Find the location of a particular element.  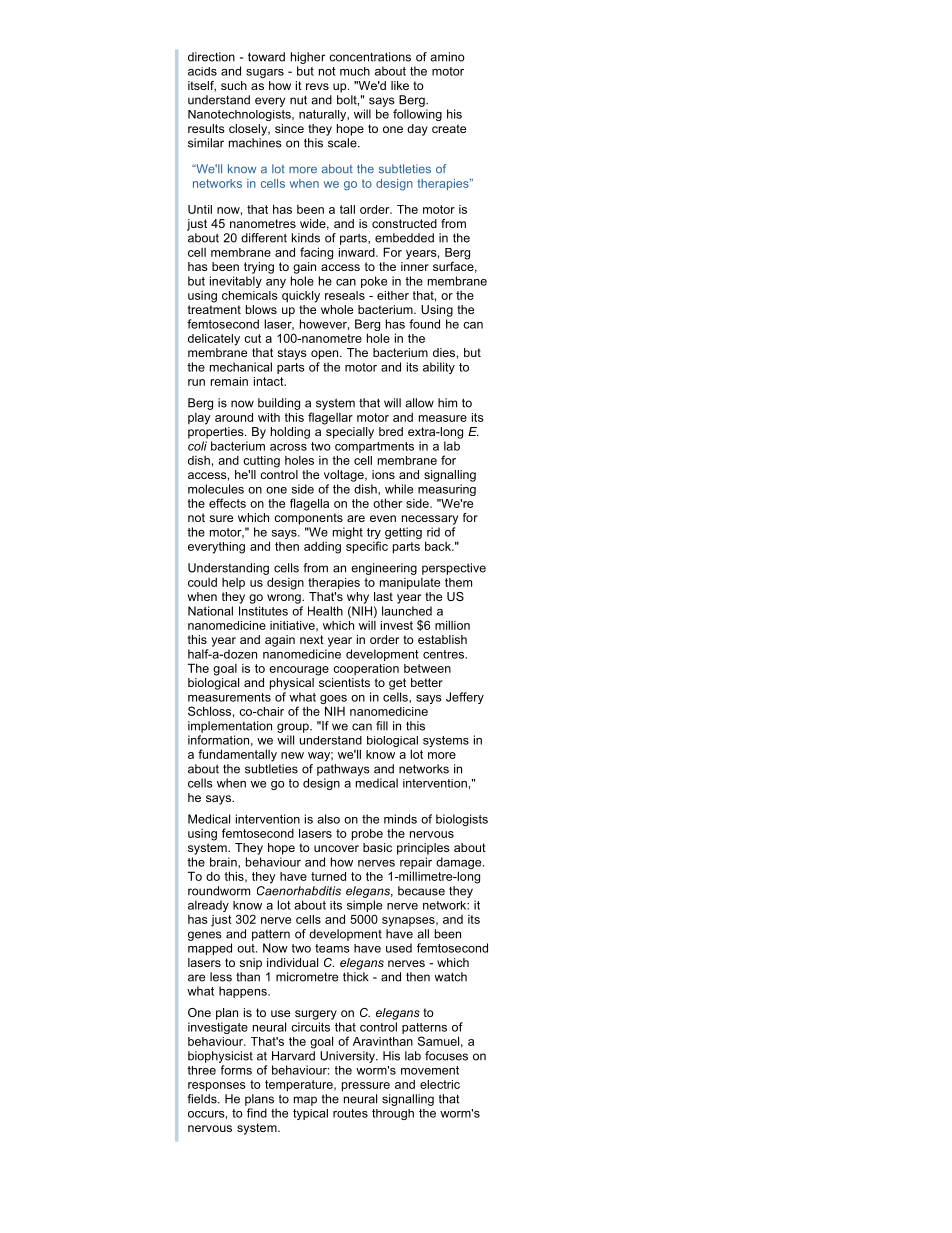

such is located at coordinates (234, 85).
